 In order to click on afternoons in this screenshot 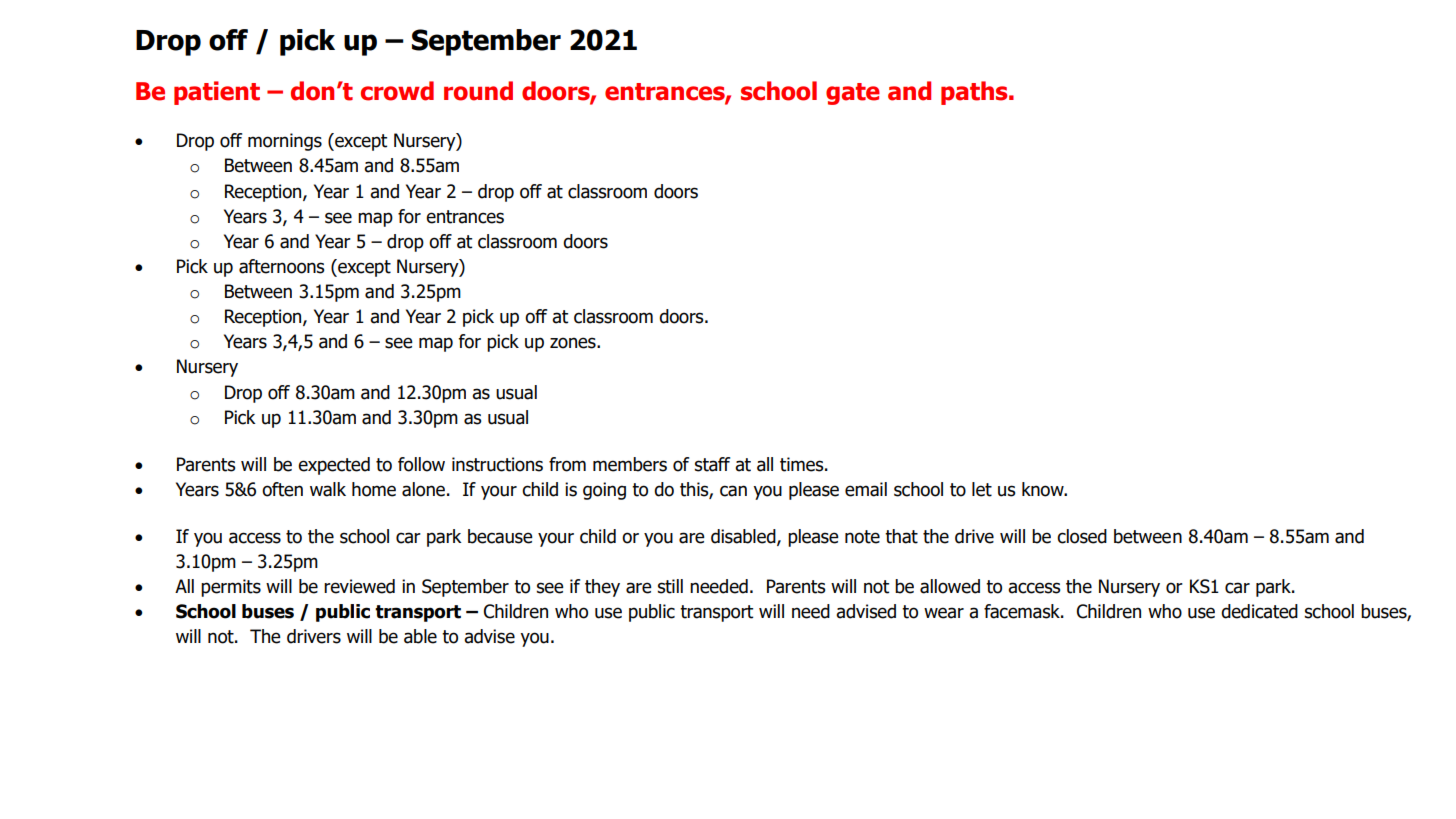, I will do `click(281, 266)`.
